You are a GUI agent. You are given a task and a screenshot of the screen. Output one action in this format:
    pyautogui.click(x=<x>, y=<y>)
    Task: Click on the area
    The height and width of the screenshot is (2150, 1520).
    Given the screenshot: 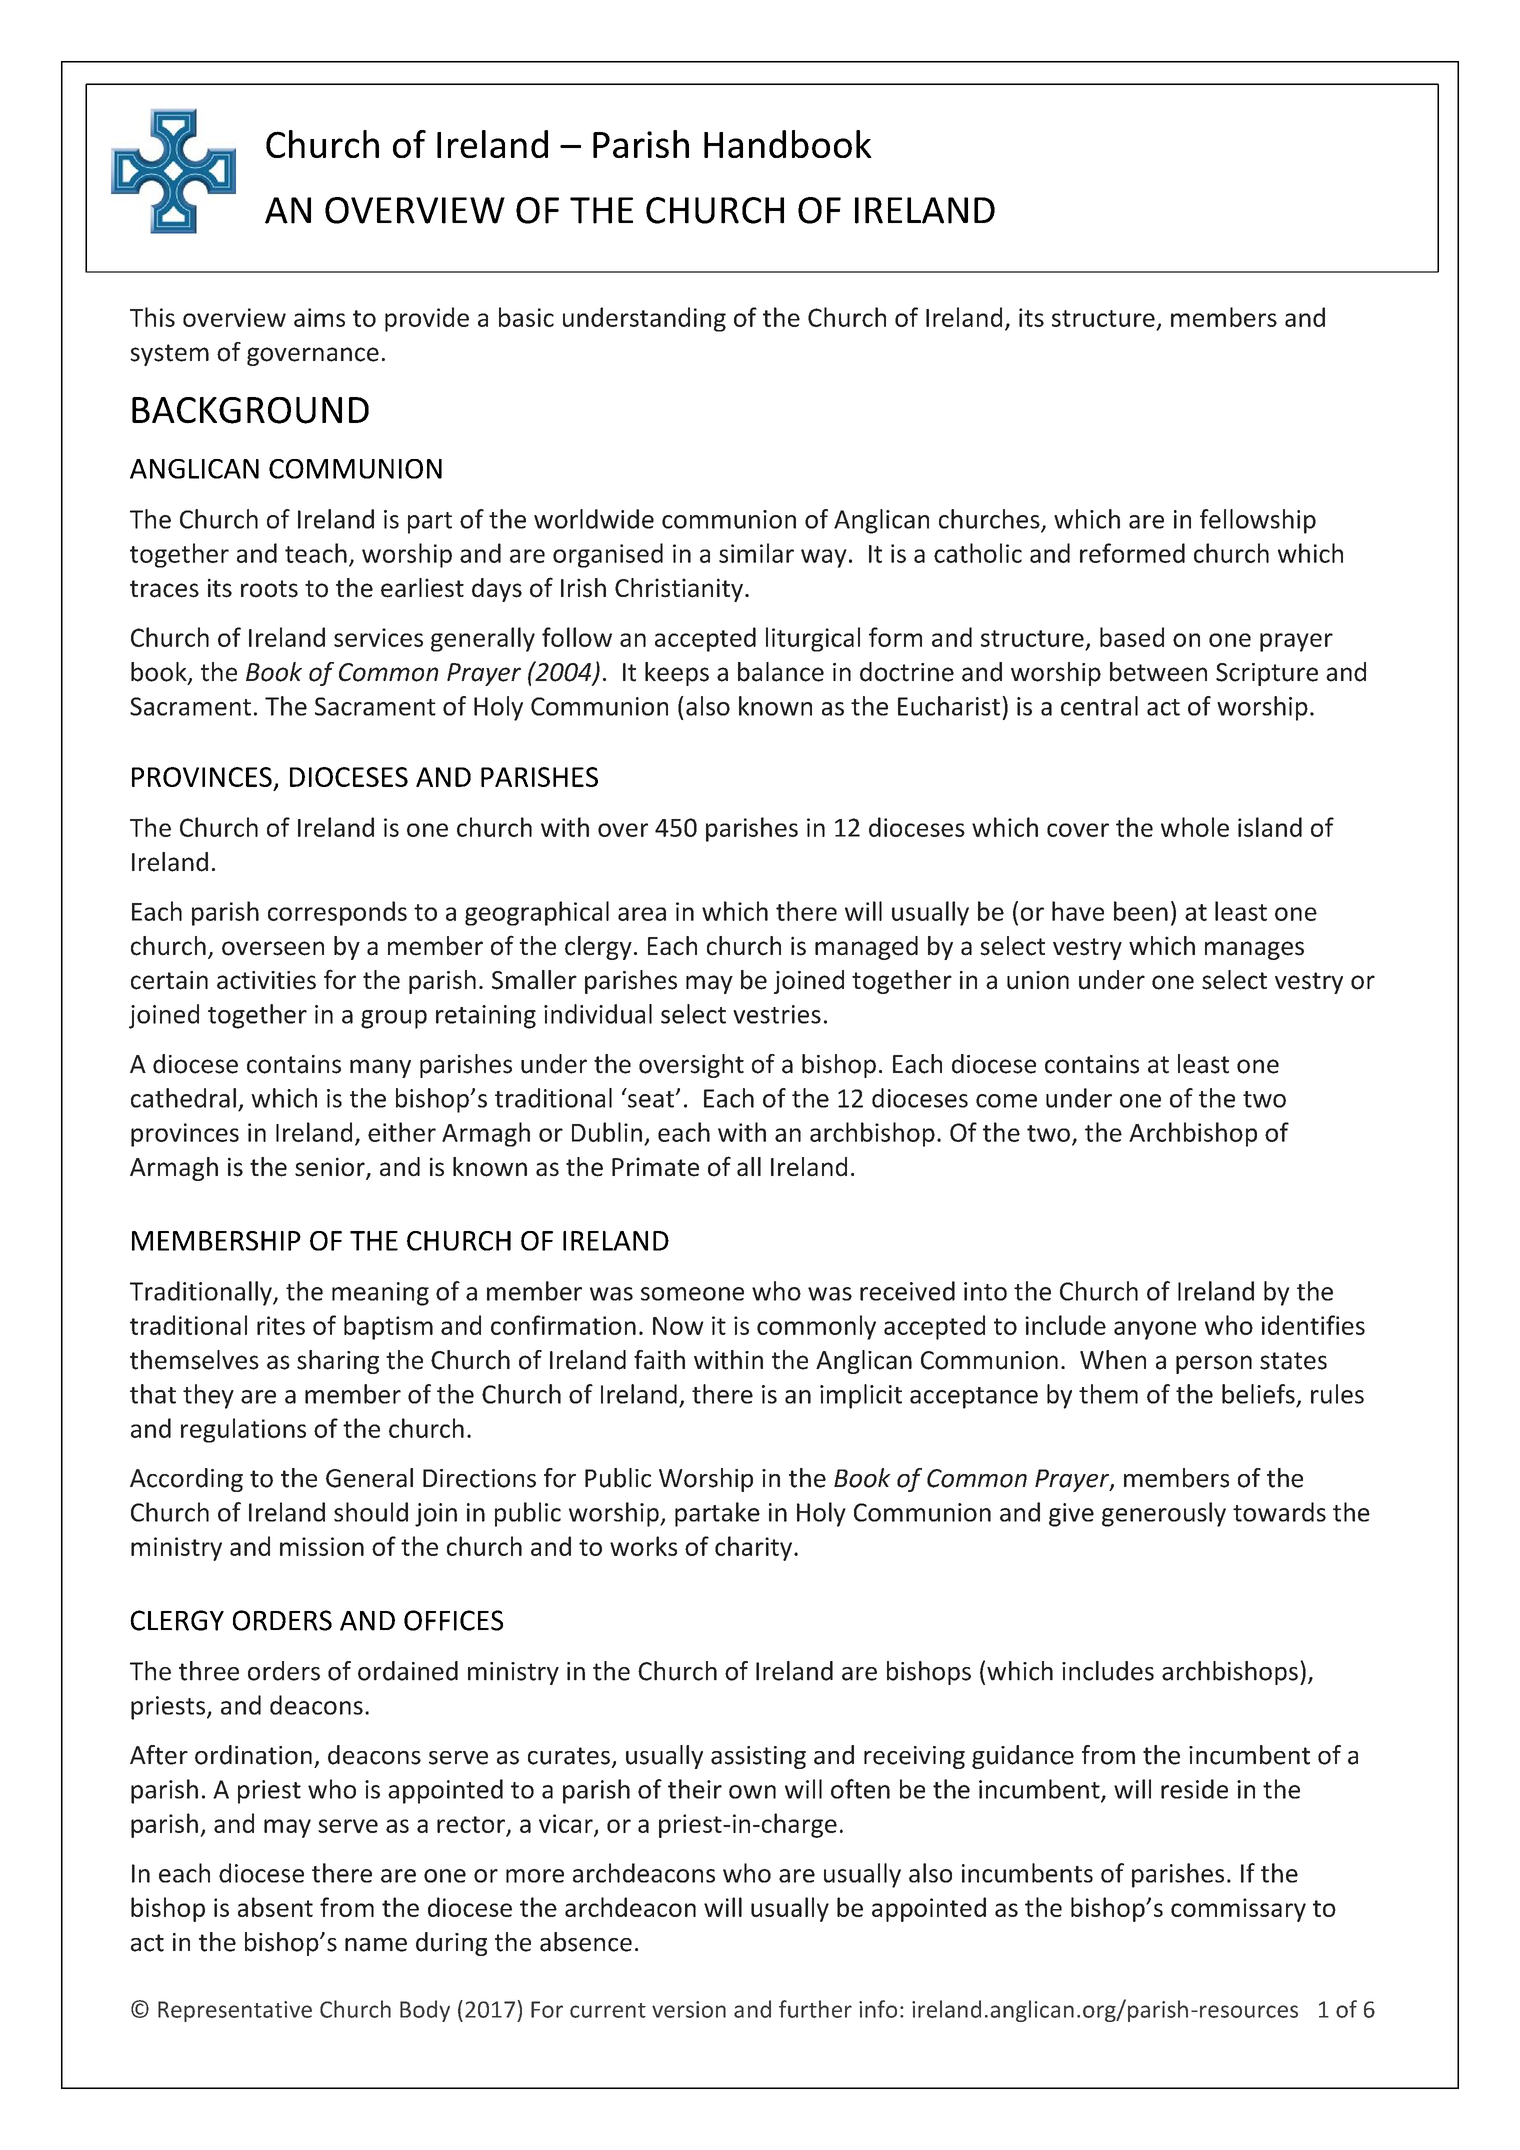 What is the action you would take?
    pyautogui.click(x=642, y=914)
